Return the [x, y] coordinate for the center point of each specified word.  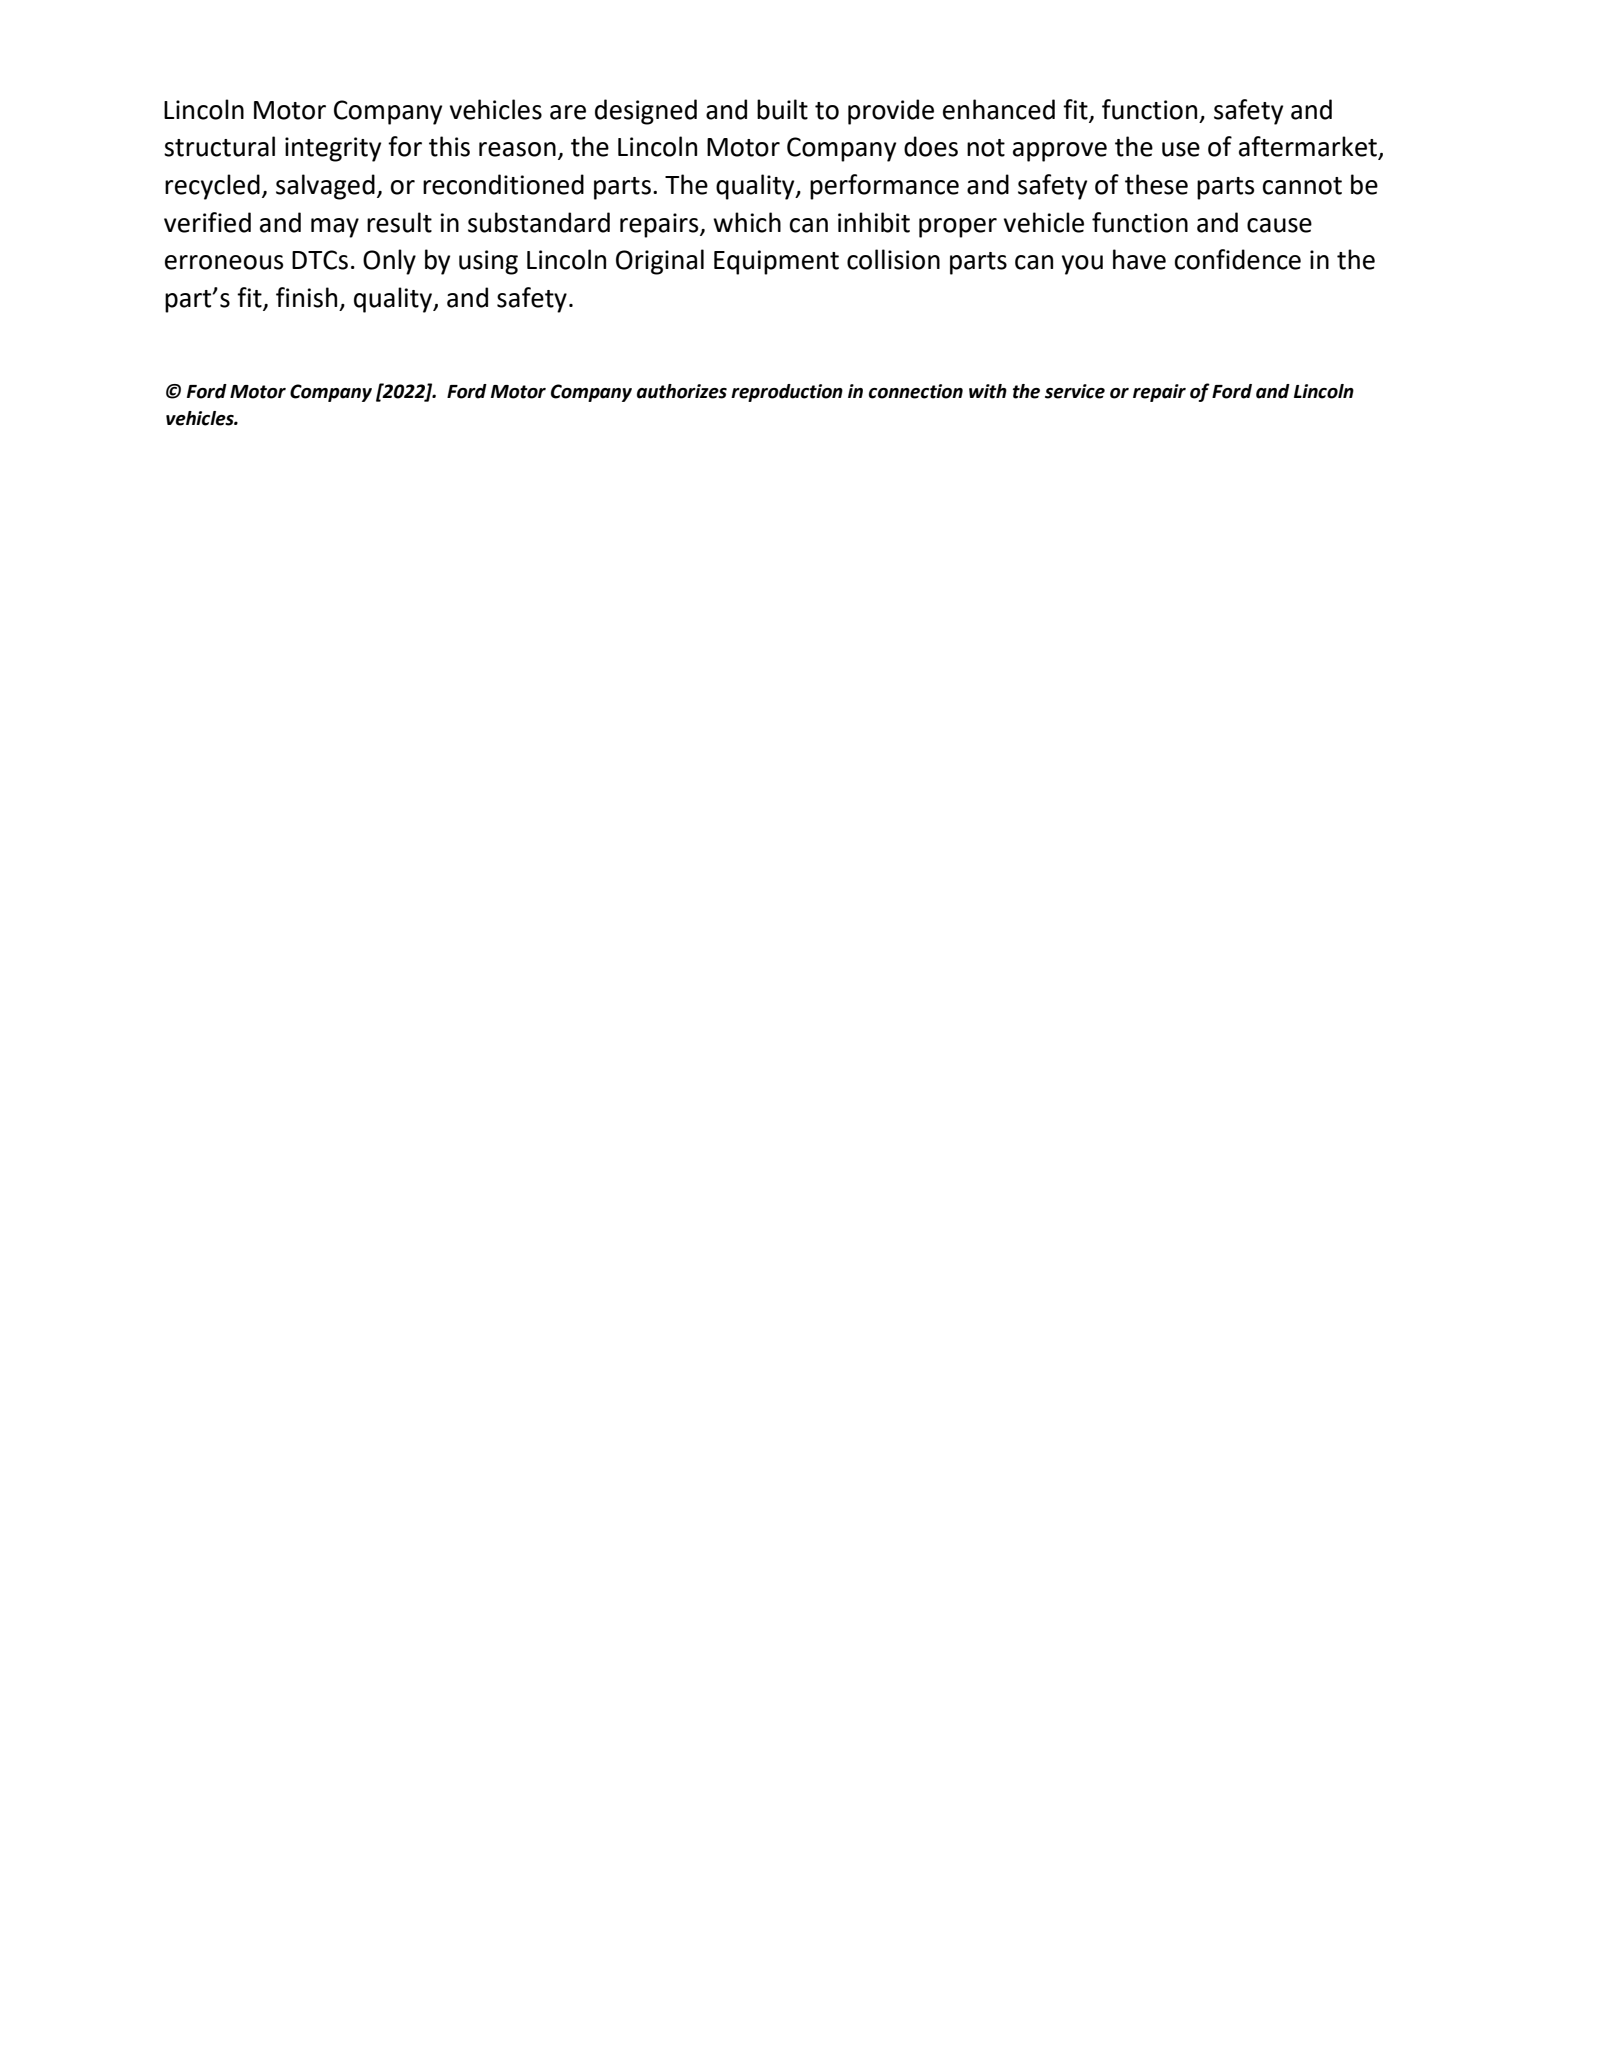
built [782, 109]
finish [306, 297]
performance [884, 187]
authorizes [682, 391]
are [568, 112]
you [1082, 265]
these [1156, 184]
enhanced [999, 109]
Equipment [776, 262]
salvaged [325, 187]
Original [660, 262]
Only [389, 262]
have [1139, 259]
